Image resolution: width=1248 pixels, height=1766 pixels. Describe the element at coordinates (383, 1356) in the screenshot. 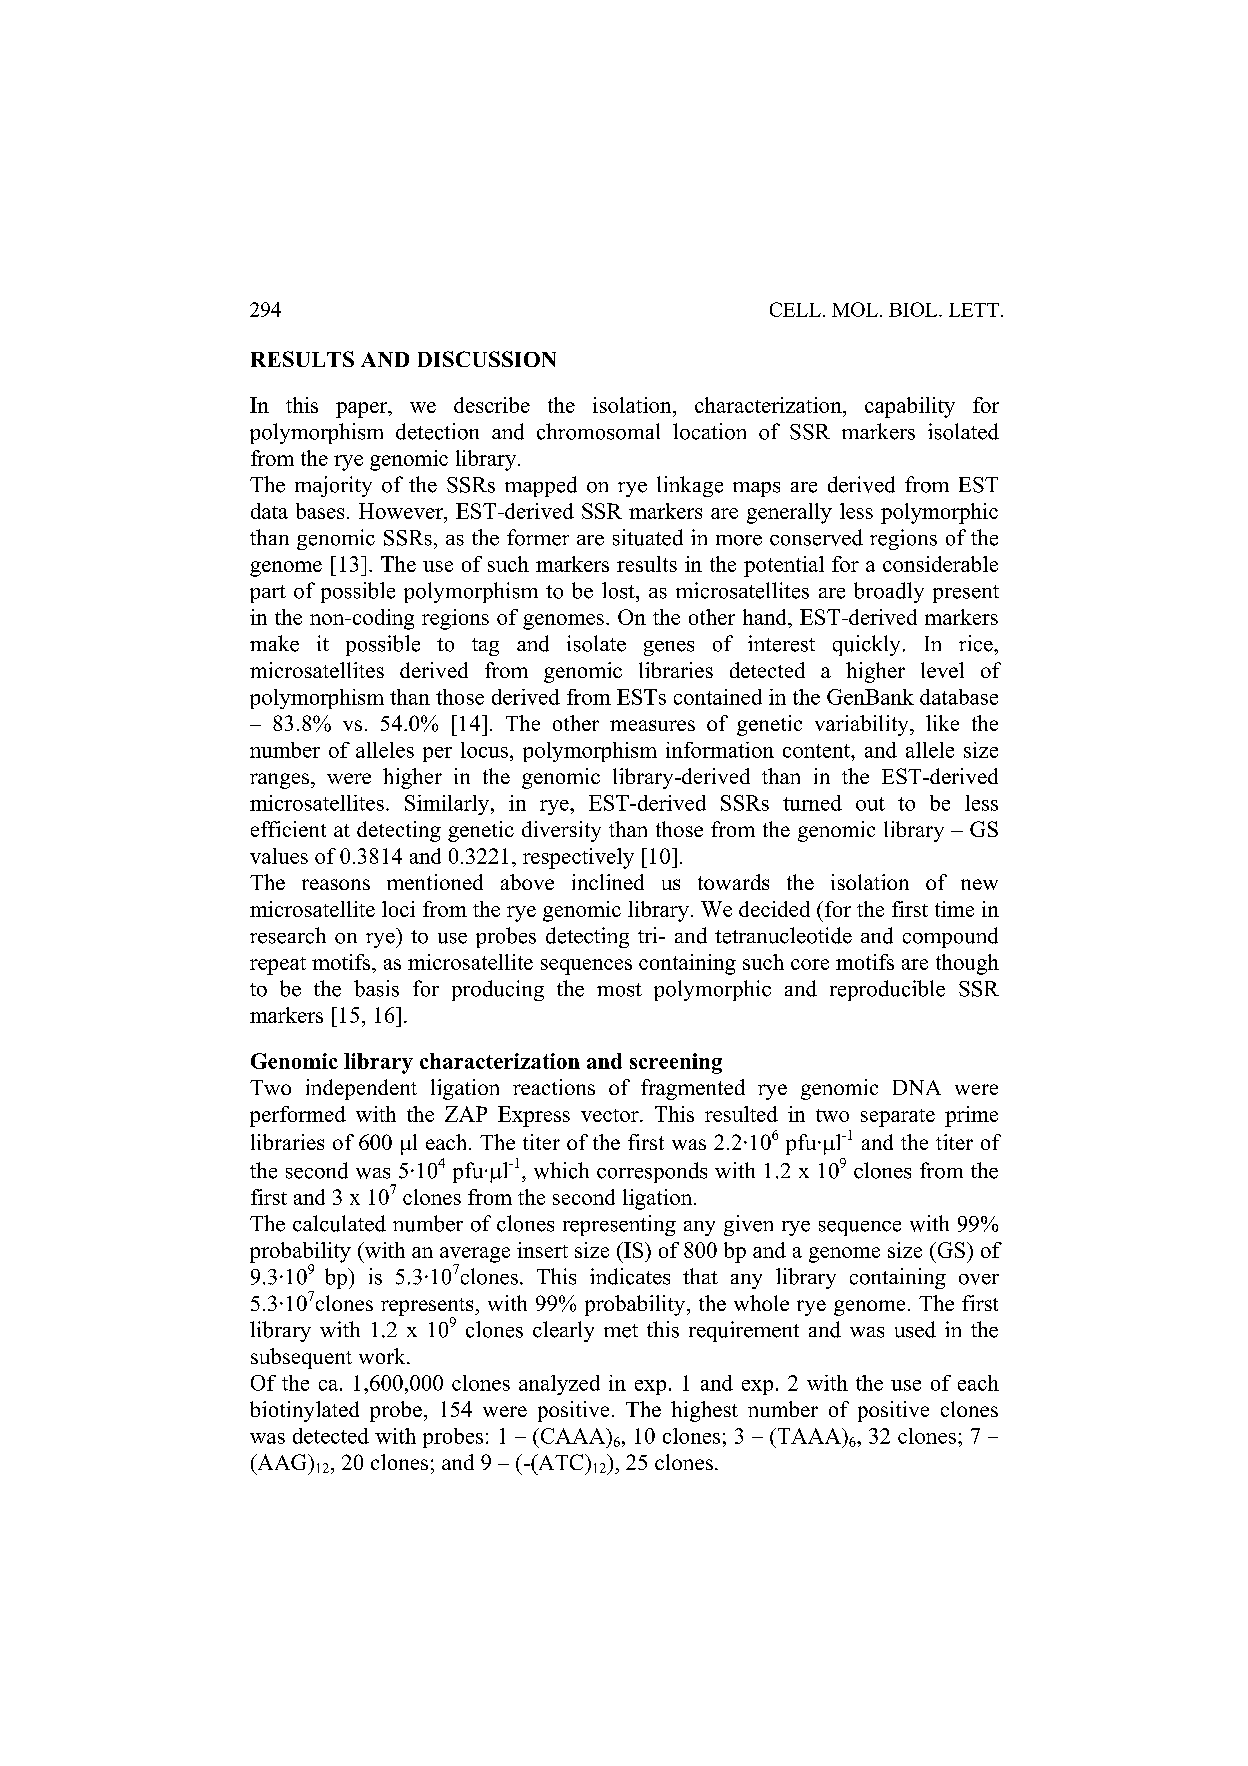

I see `work` at that location.
